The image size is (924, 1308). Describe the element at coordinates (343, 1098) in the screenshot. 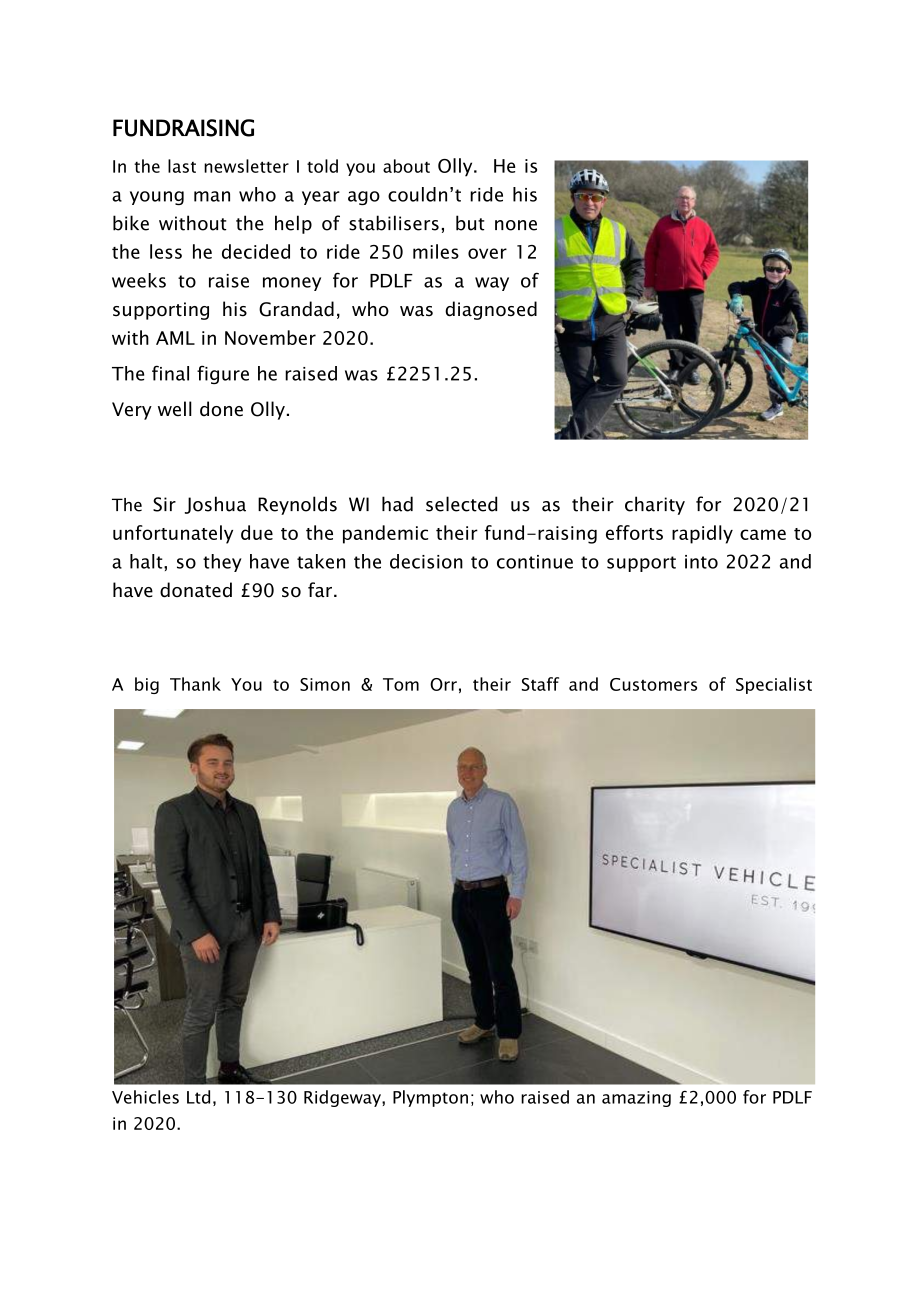

I see `Ridgeway` at that location.
